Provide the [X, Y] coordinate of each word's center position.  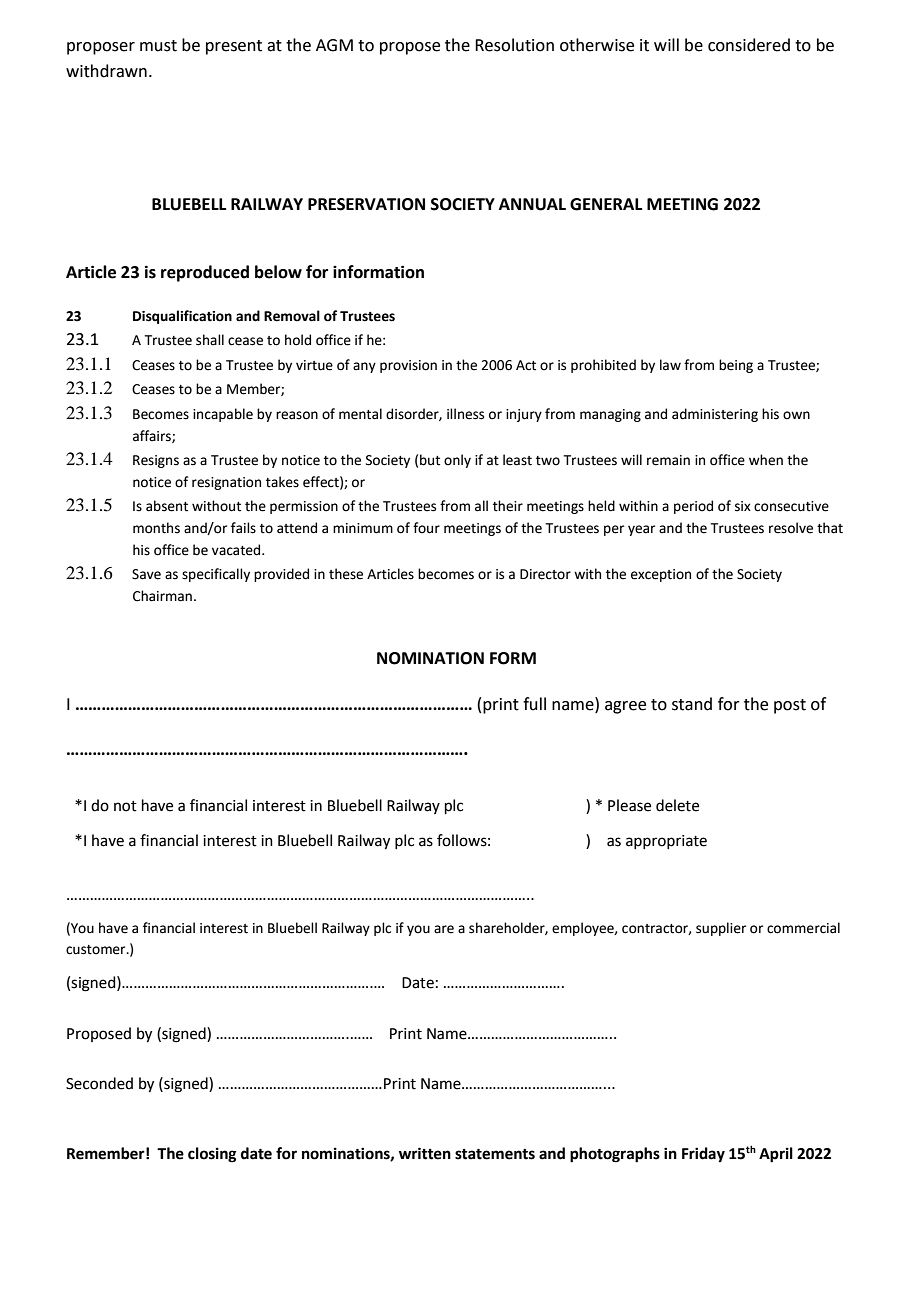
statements [495, 1154]
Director [545, 574]
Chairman [162, 596]
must [158, 46]
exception [661, 575]
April [776, 1155]
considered [749, 45]
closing [212, 1155]
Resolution [514, 45]
